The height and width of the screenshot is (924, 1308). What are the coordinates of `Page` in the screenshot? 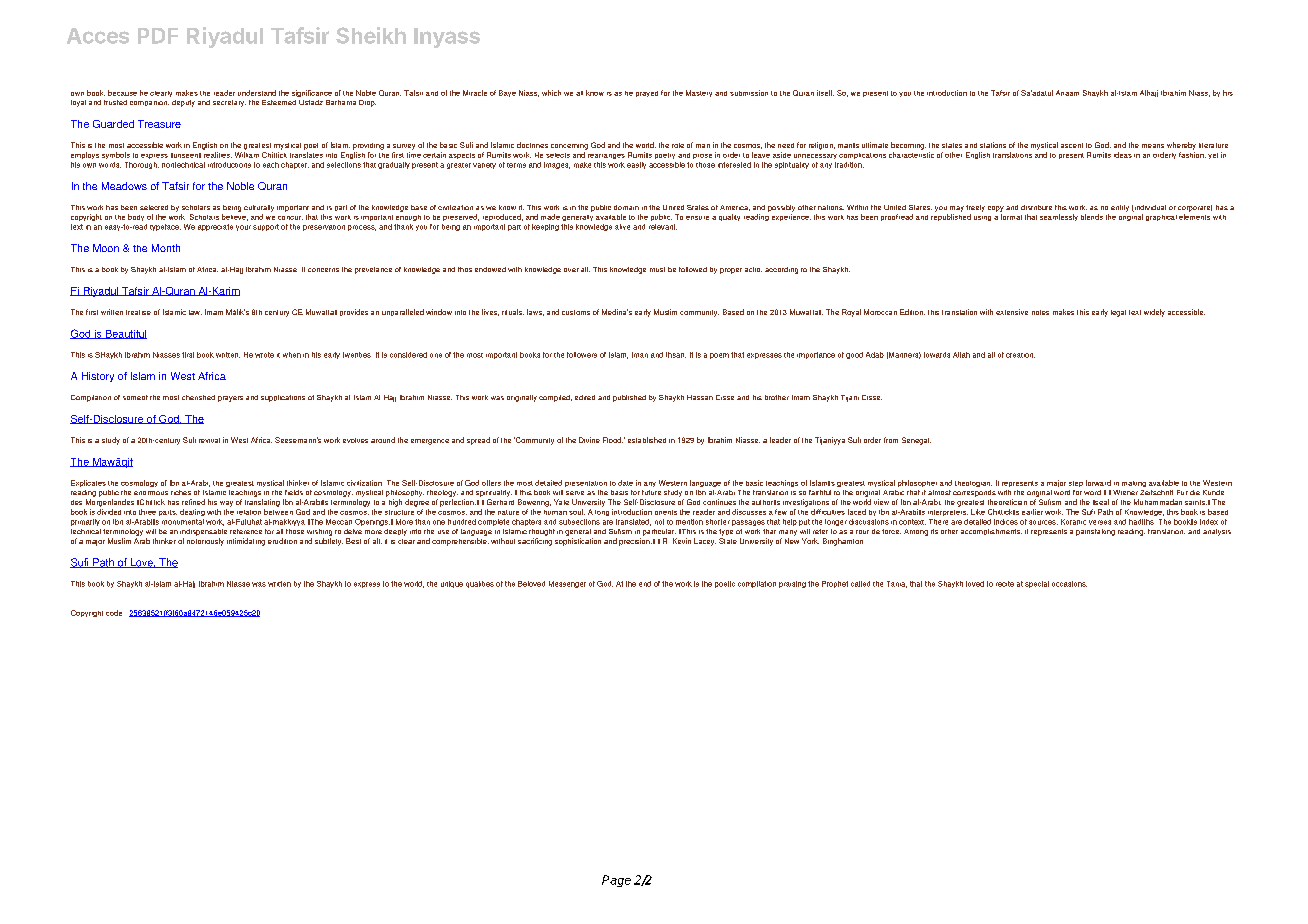 It's located at (616, 881).
